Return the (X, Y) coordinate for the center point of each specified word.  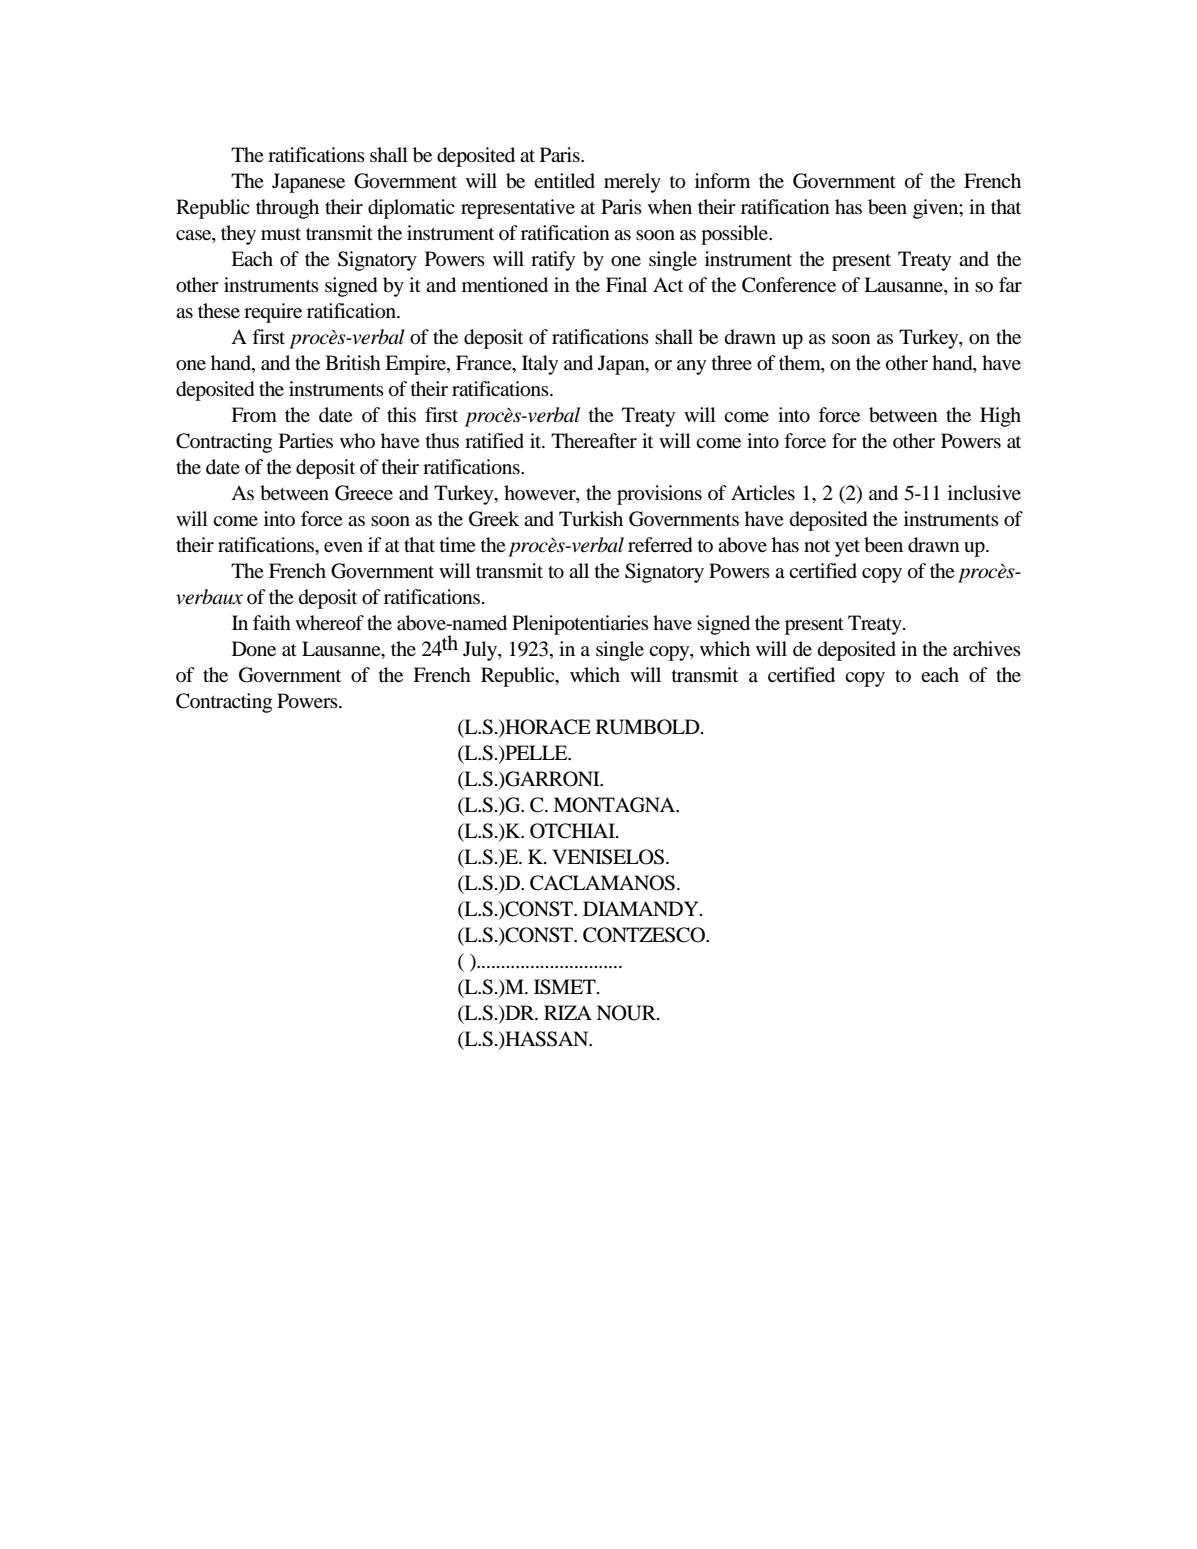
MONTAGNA (615, 805)
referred (660, 545)
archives (987, 648)
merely (632, 183)
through (287, 209)
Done (254, 649)
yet (847, 548)
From (254, 414)
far (1010, 284)
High (1000, 417)
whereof (329, 623)
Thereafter (594, 440)
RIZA (568, 1012)
